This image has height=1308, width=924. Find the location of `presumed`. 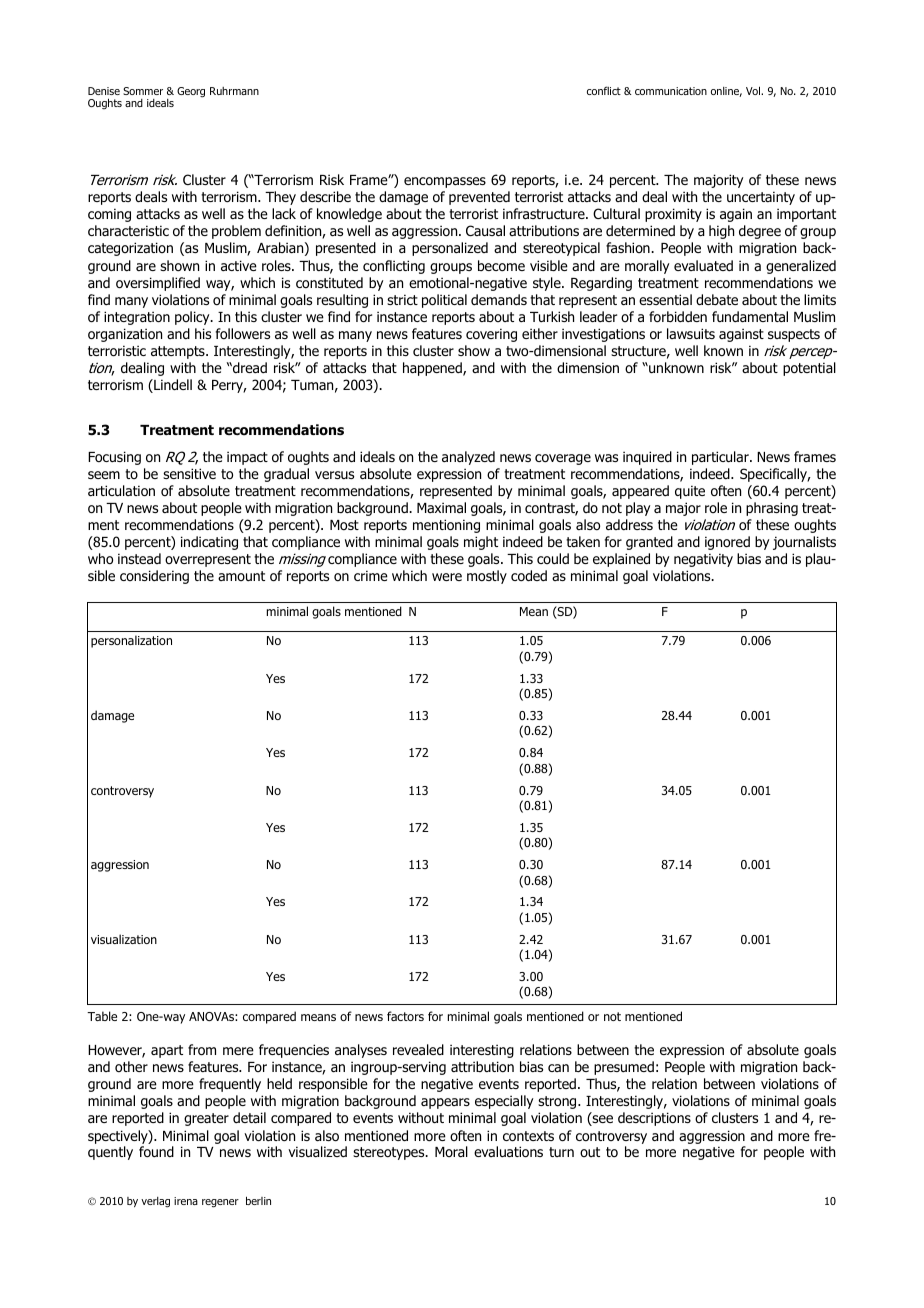

presumed is located at coordinates (624, 1068).
